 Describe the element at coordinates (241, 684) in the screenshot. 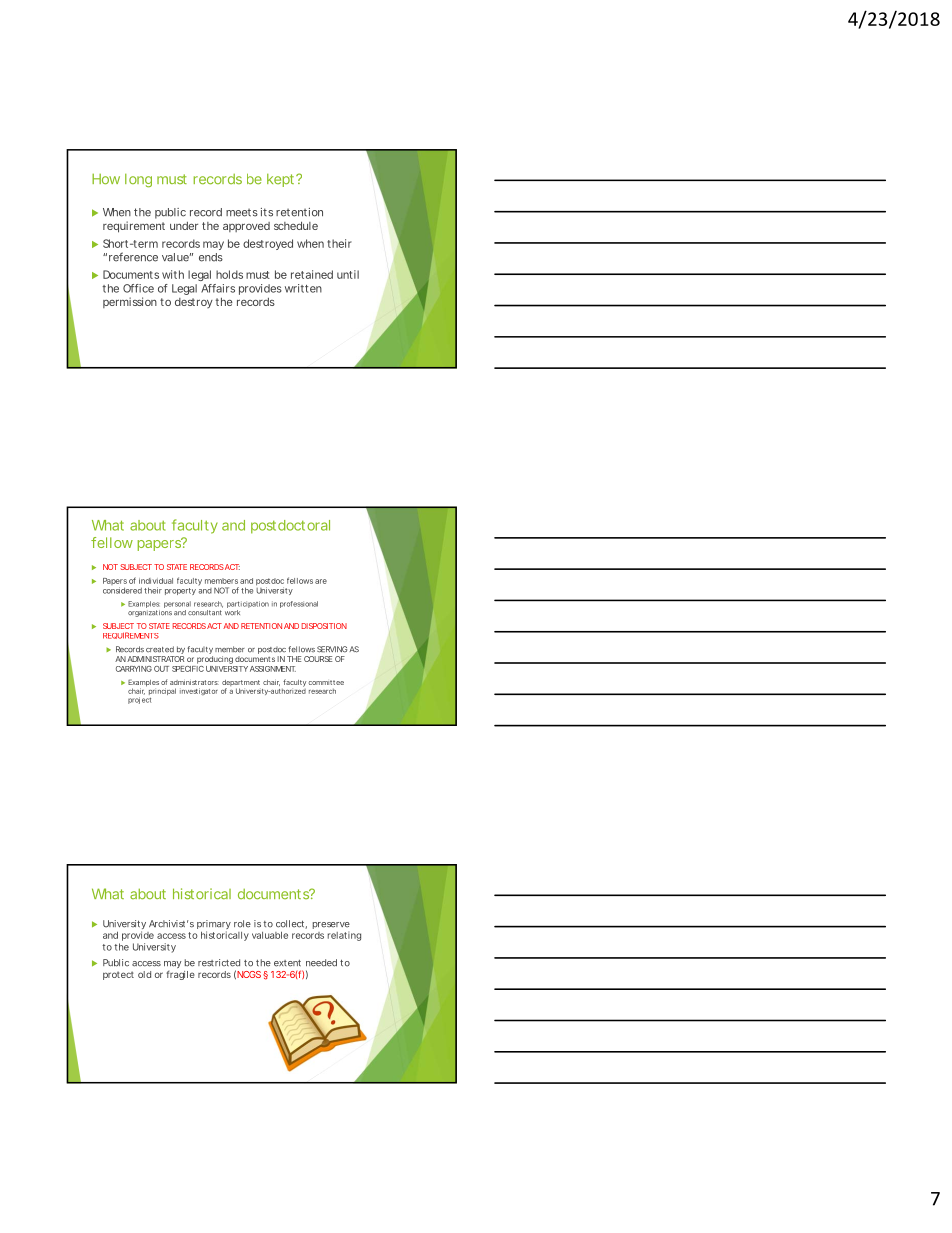

I see `department` at that location.
